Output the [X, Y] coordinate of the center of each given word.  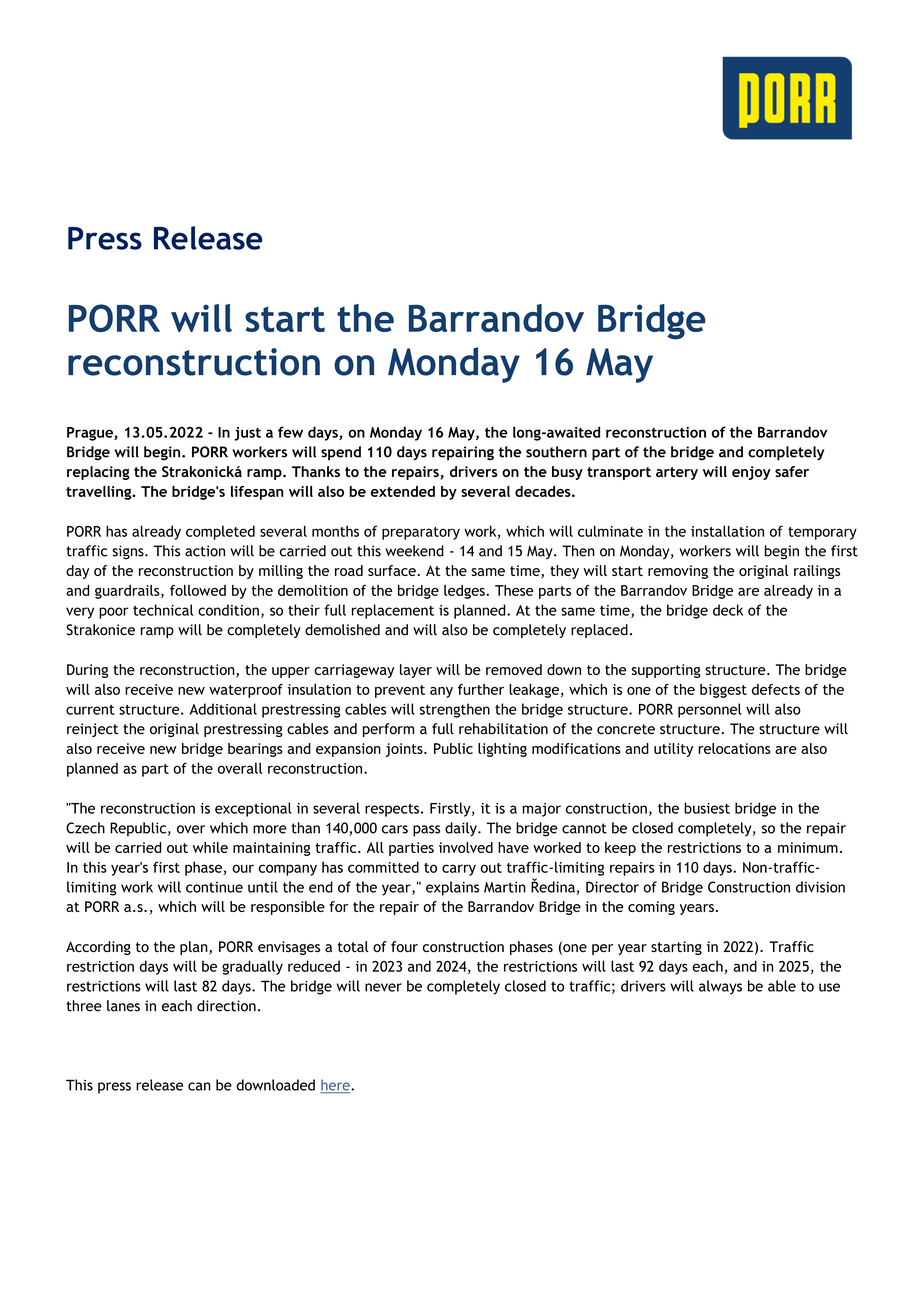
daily [462, 829]
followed [198, 590]
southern [556, 452]
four [404, 946]
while [210, 847]
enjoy [751, 473]
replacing [98, 473]
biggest [723, 691]
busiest [707, 808]
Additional [223, 709]
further [481, 689]
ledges [465, 592]
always [720, 987]
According [98, 948]
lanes [123, 1006]
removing [678, 572]
